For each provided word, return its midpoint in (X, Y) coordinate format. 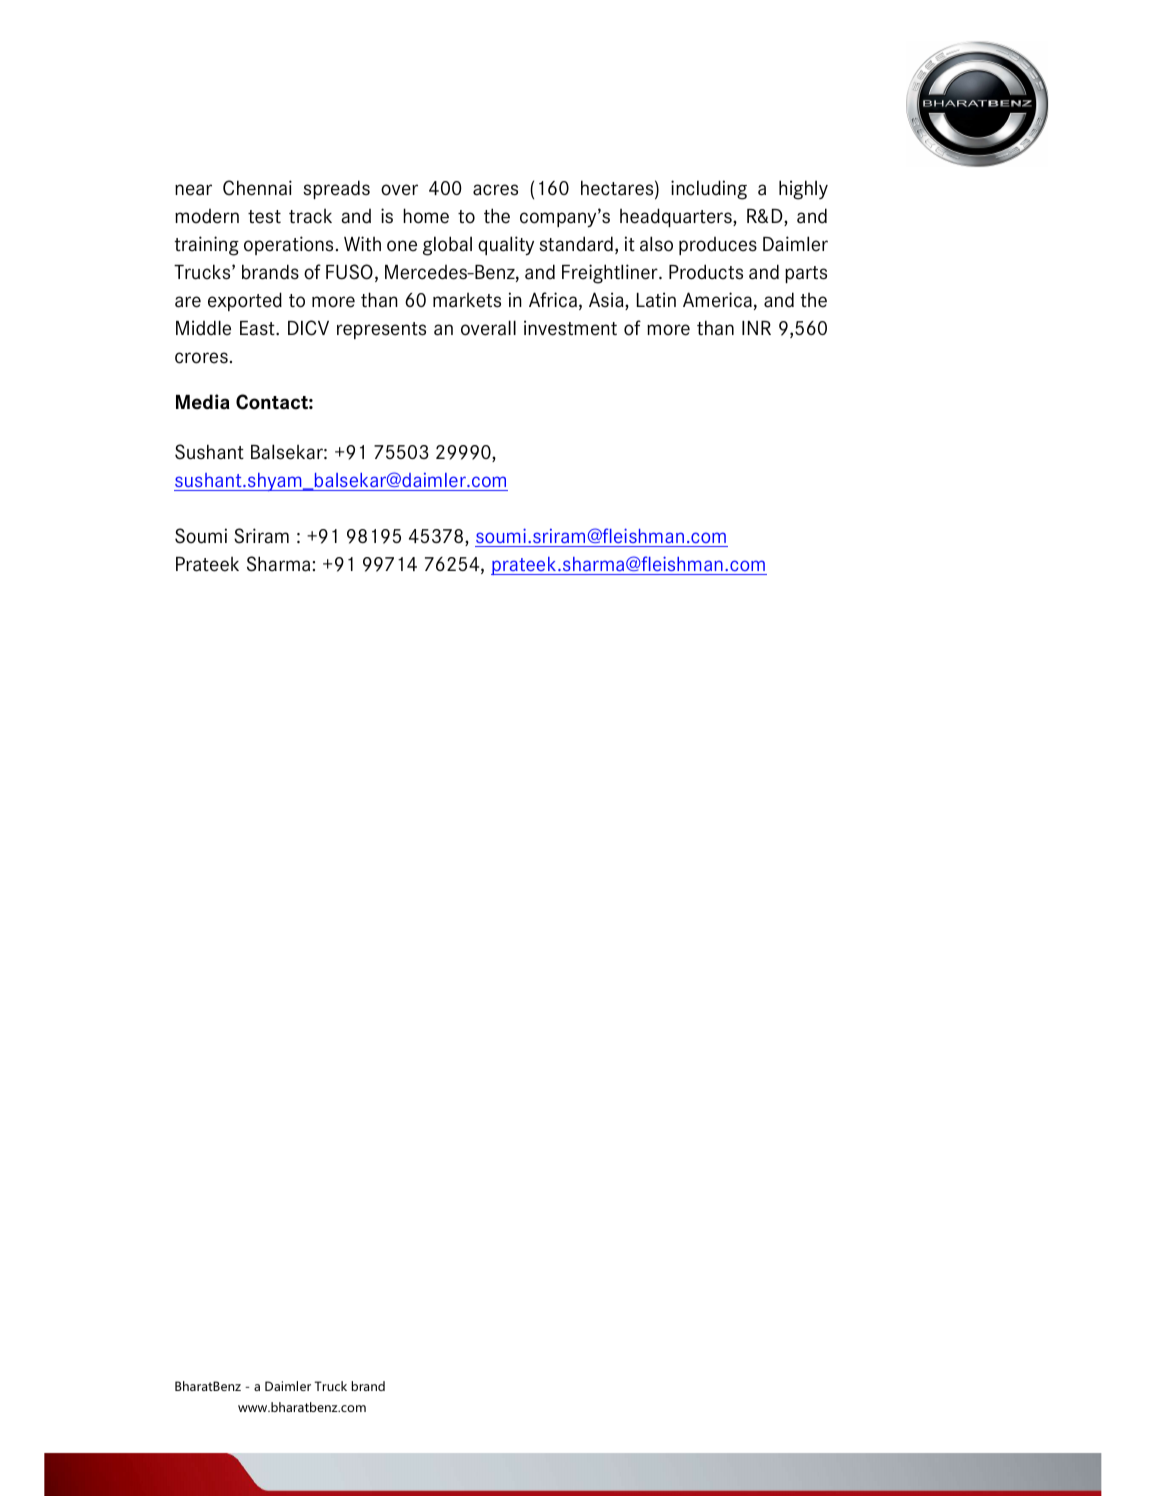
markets (467, 300)
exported (245, 301)
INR (756, 328)
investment (570, 328)
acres (495, 190)
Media (202, 402)
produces (718, 246)
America (717, 300)
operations (288, 245)
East (258, 328)
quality (506, 246)
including (709, 190)
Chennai (257, 188)
